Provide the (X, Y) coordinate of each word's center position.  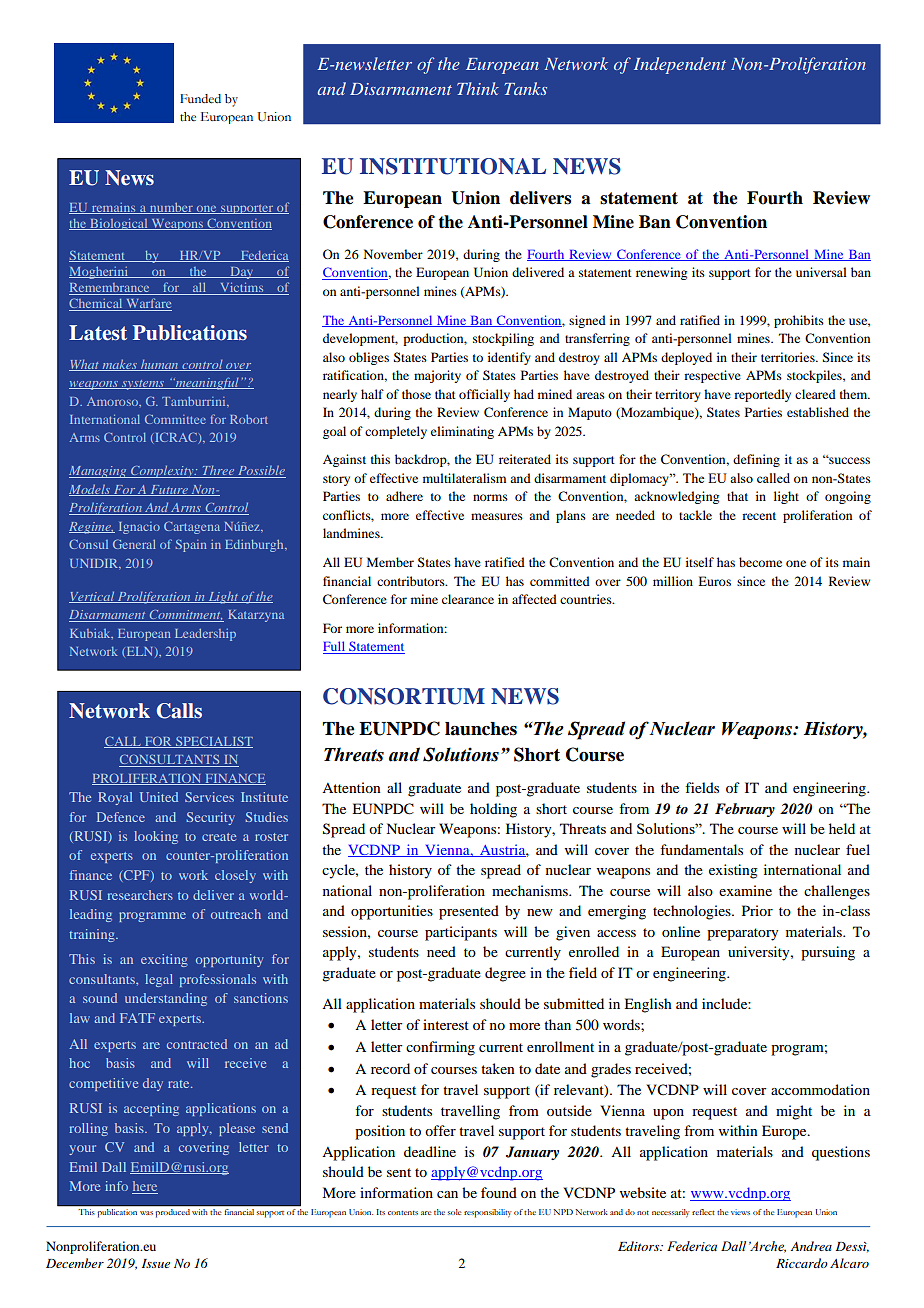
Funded (200, 99)
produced (173, 1213)
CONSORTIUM (404, 696)
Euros (714, 581)
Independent (680, 65)
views (740, 1212)
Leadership (205, 635)
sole (454, 1212)
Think (478, 88)
